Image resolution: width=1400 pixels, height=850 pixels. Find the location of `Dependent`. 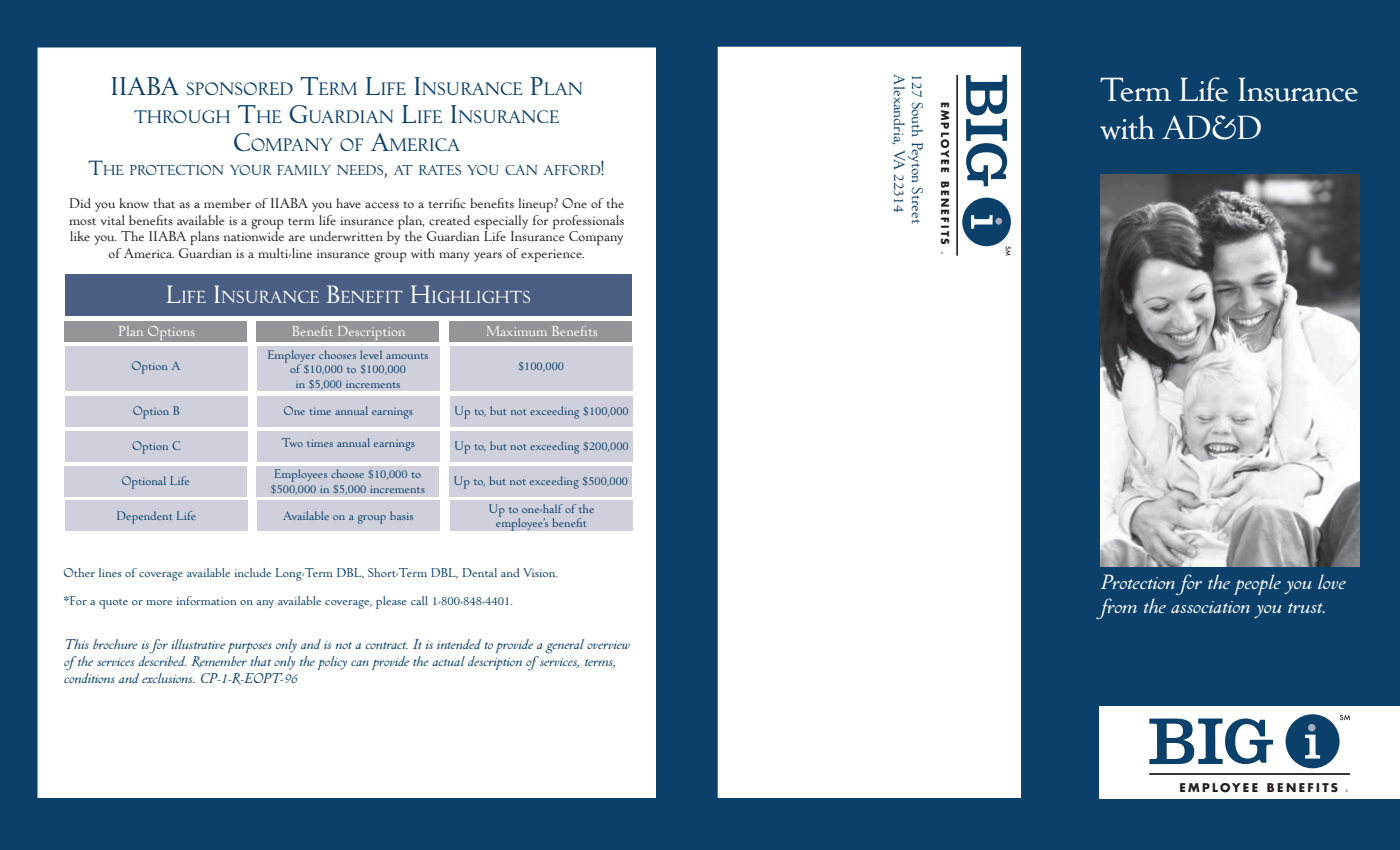

Dependent is located at coordinates (144, 517).
